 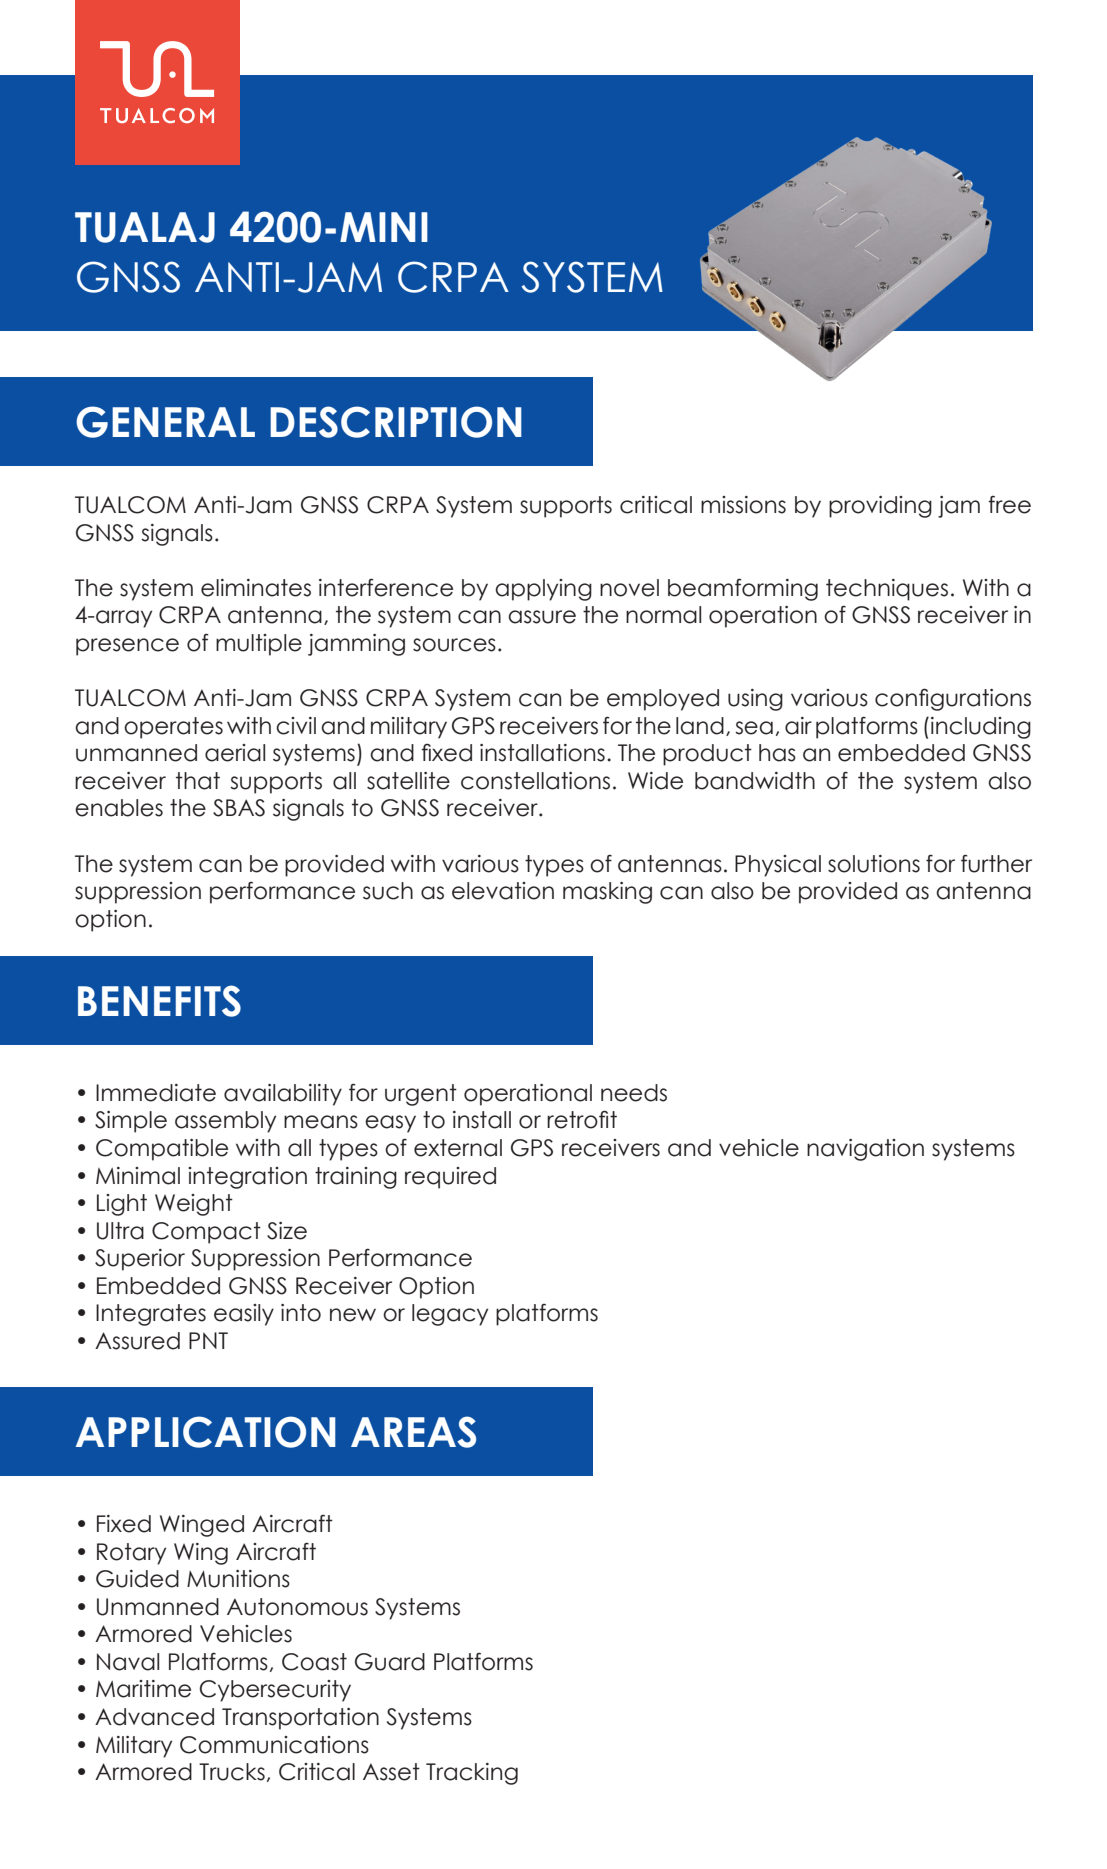 What do you see at coordinates (274, 1745) in the screenshot?
I see `Communications` at bounding box center [274, 1745].
